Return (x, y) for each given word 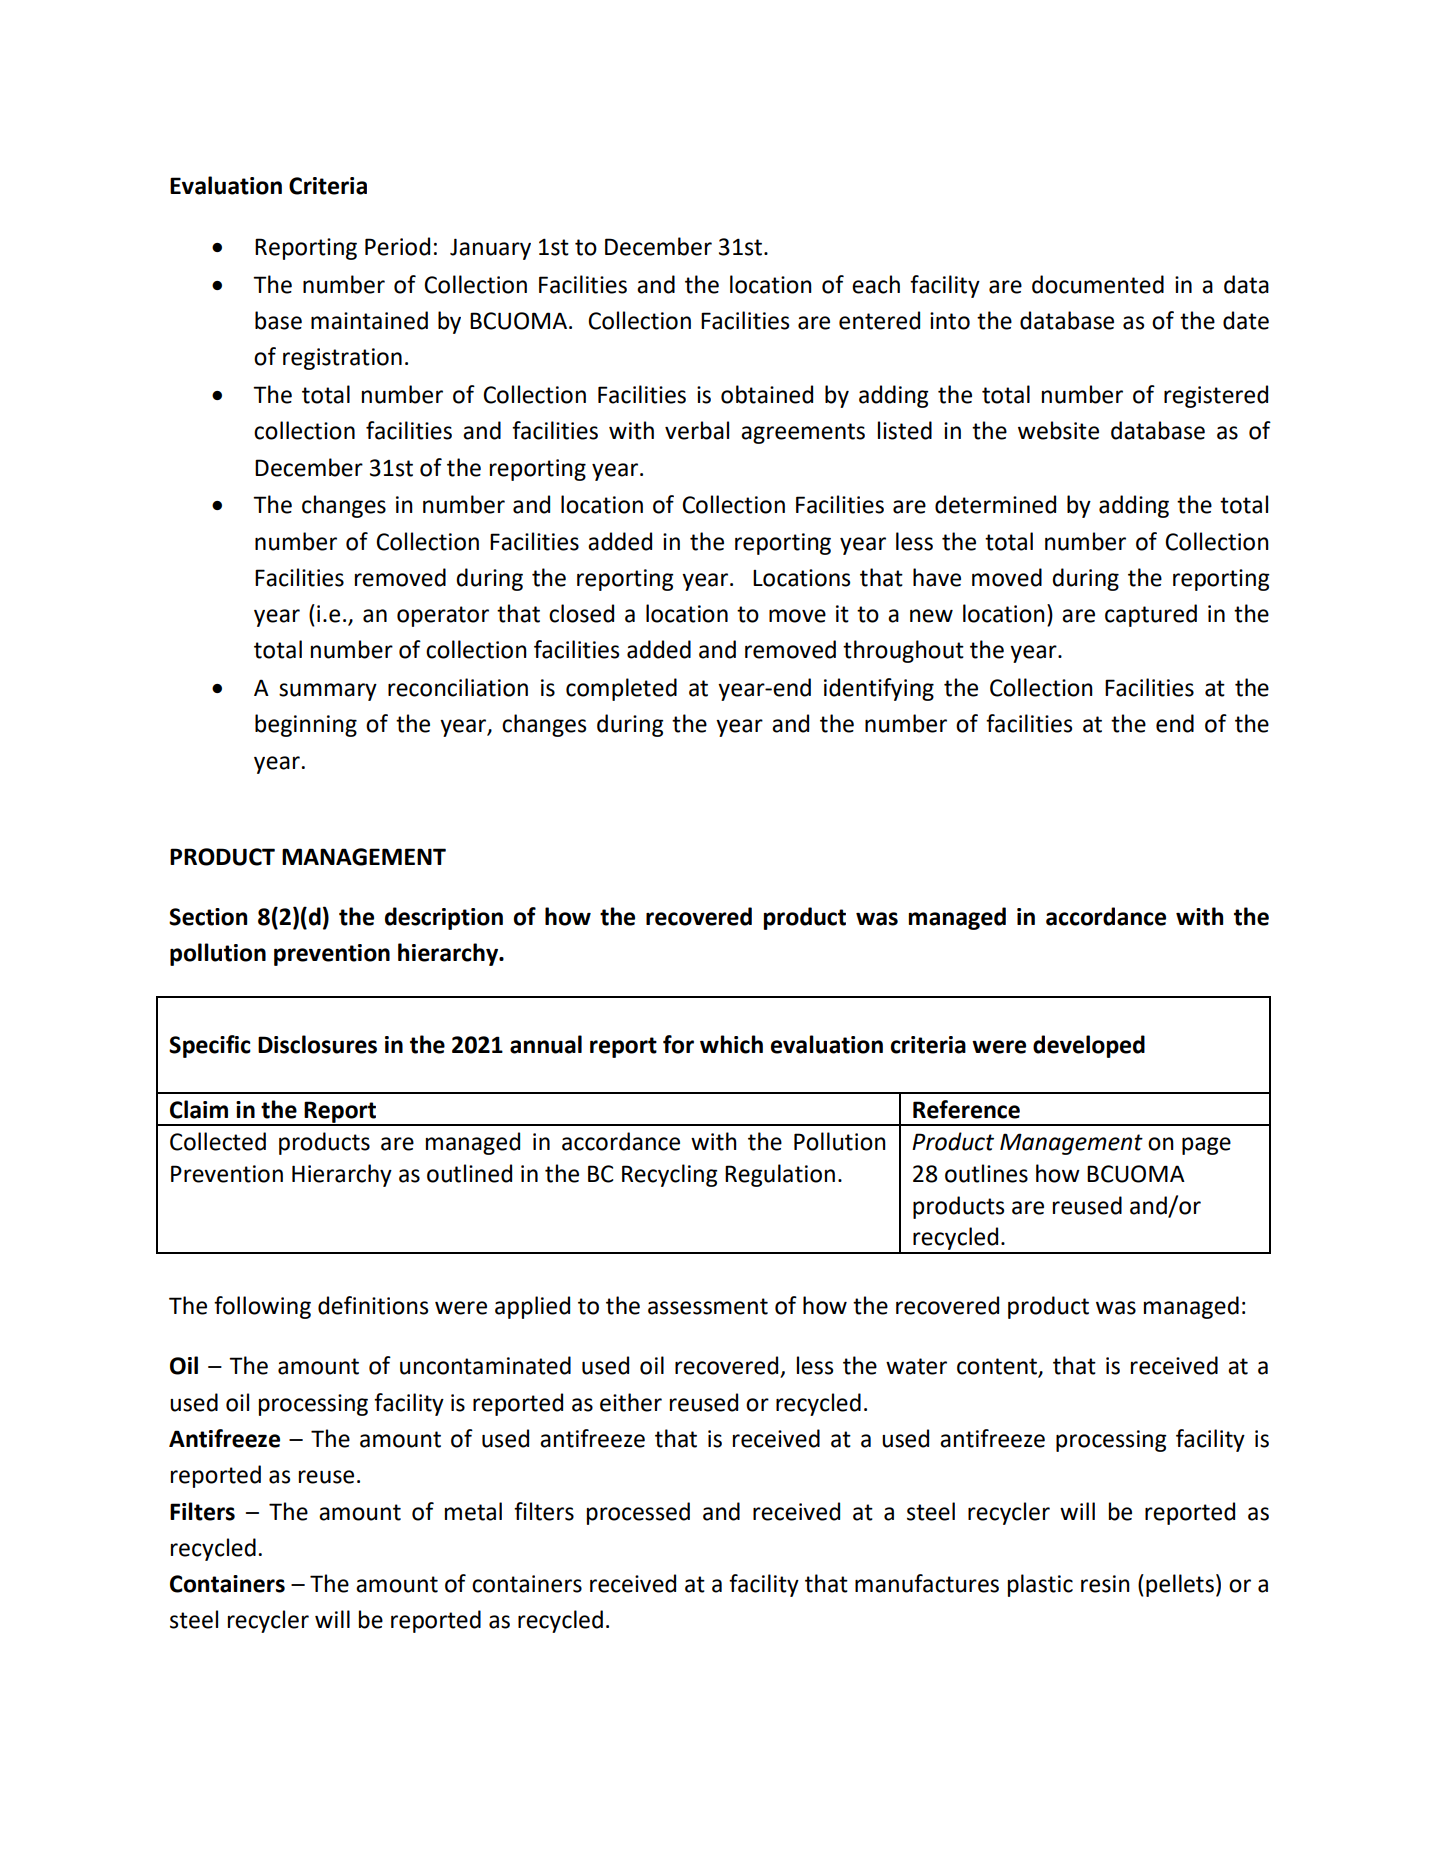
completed (621, 689)
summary (328, 692)
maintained (369, 320)
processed (638, 1513)
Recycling (670, 1175)
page (1206, 1146)
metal (473, 1511)
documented (1098, 284)
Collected (218, 1141)
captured (1151, 615)
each (876, 284)
